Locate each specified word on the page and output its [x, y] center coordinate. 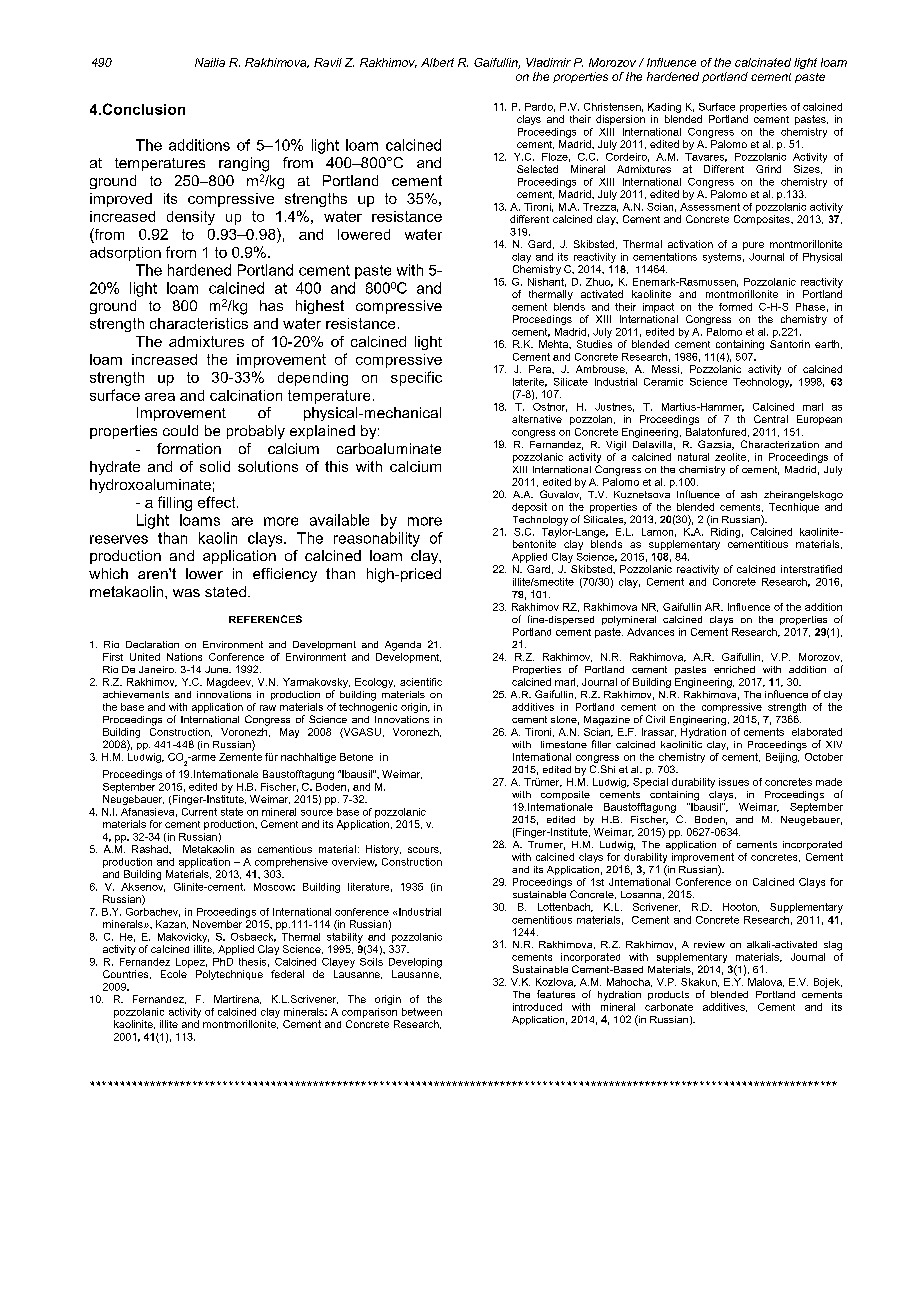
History [383, 850]
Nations [184, 657]
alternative [537, 419]
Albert [437, 62]
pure [753, 246]
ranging [244, 164]
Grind [768, 169]
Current [199, 812]
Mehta [554, 344]
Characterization [780, 444]
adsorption [125, 254]
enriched [734, 669]
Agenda [403, 646]
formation [189, 448]
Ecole [174, 974]
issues [734, 782]
